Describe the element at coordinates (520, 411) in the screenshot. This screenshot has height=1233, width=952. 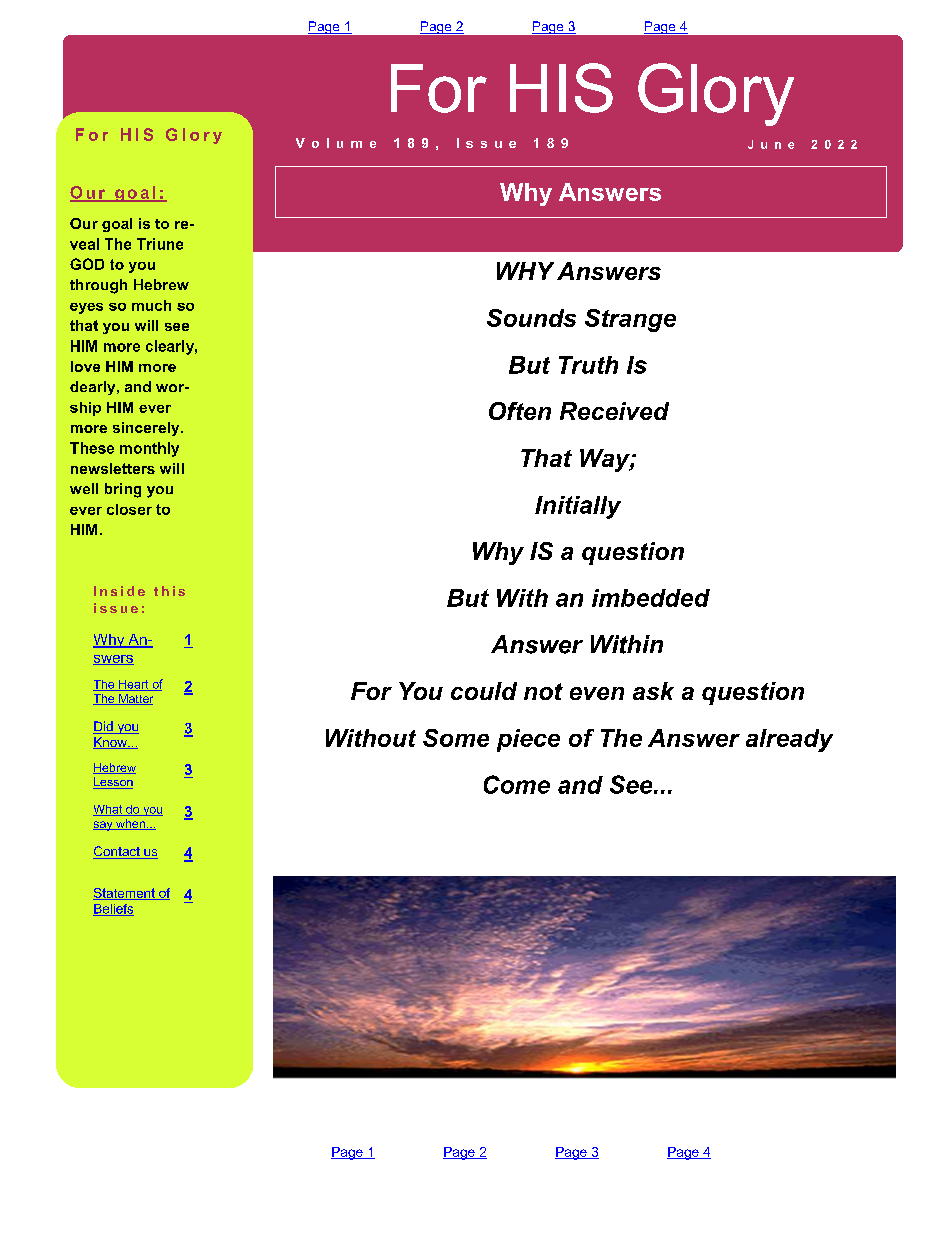
I see `Often` at that location.
